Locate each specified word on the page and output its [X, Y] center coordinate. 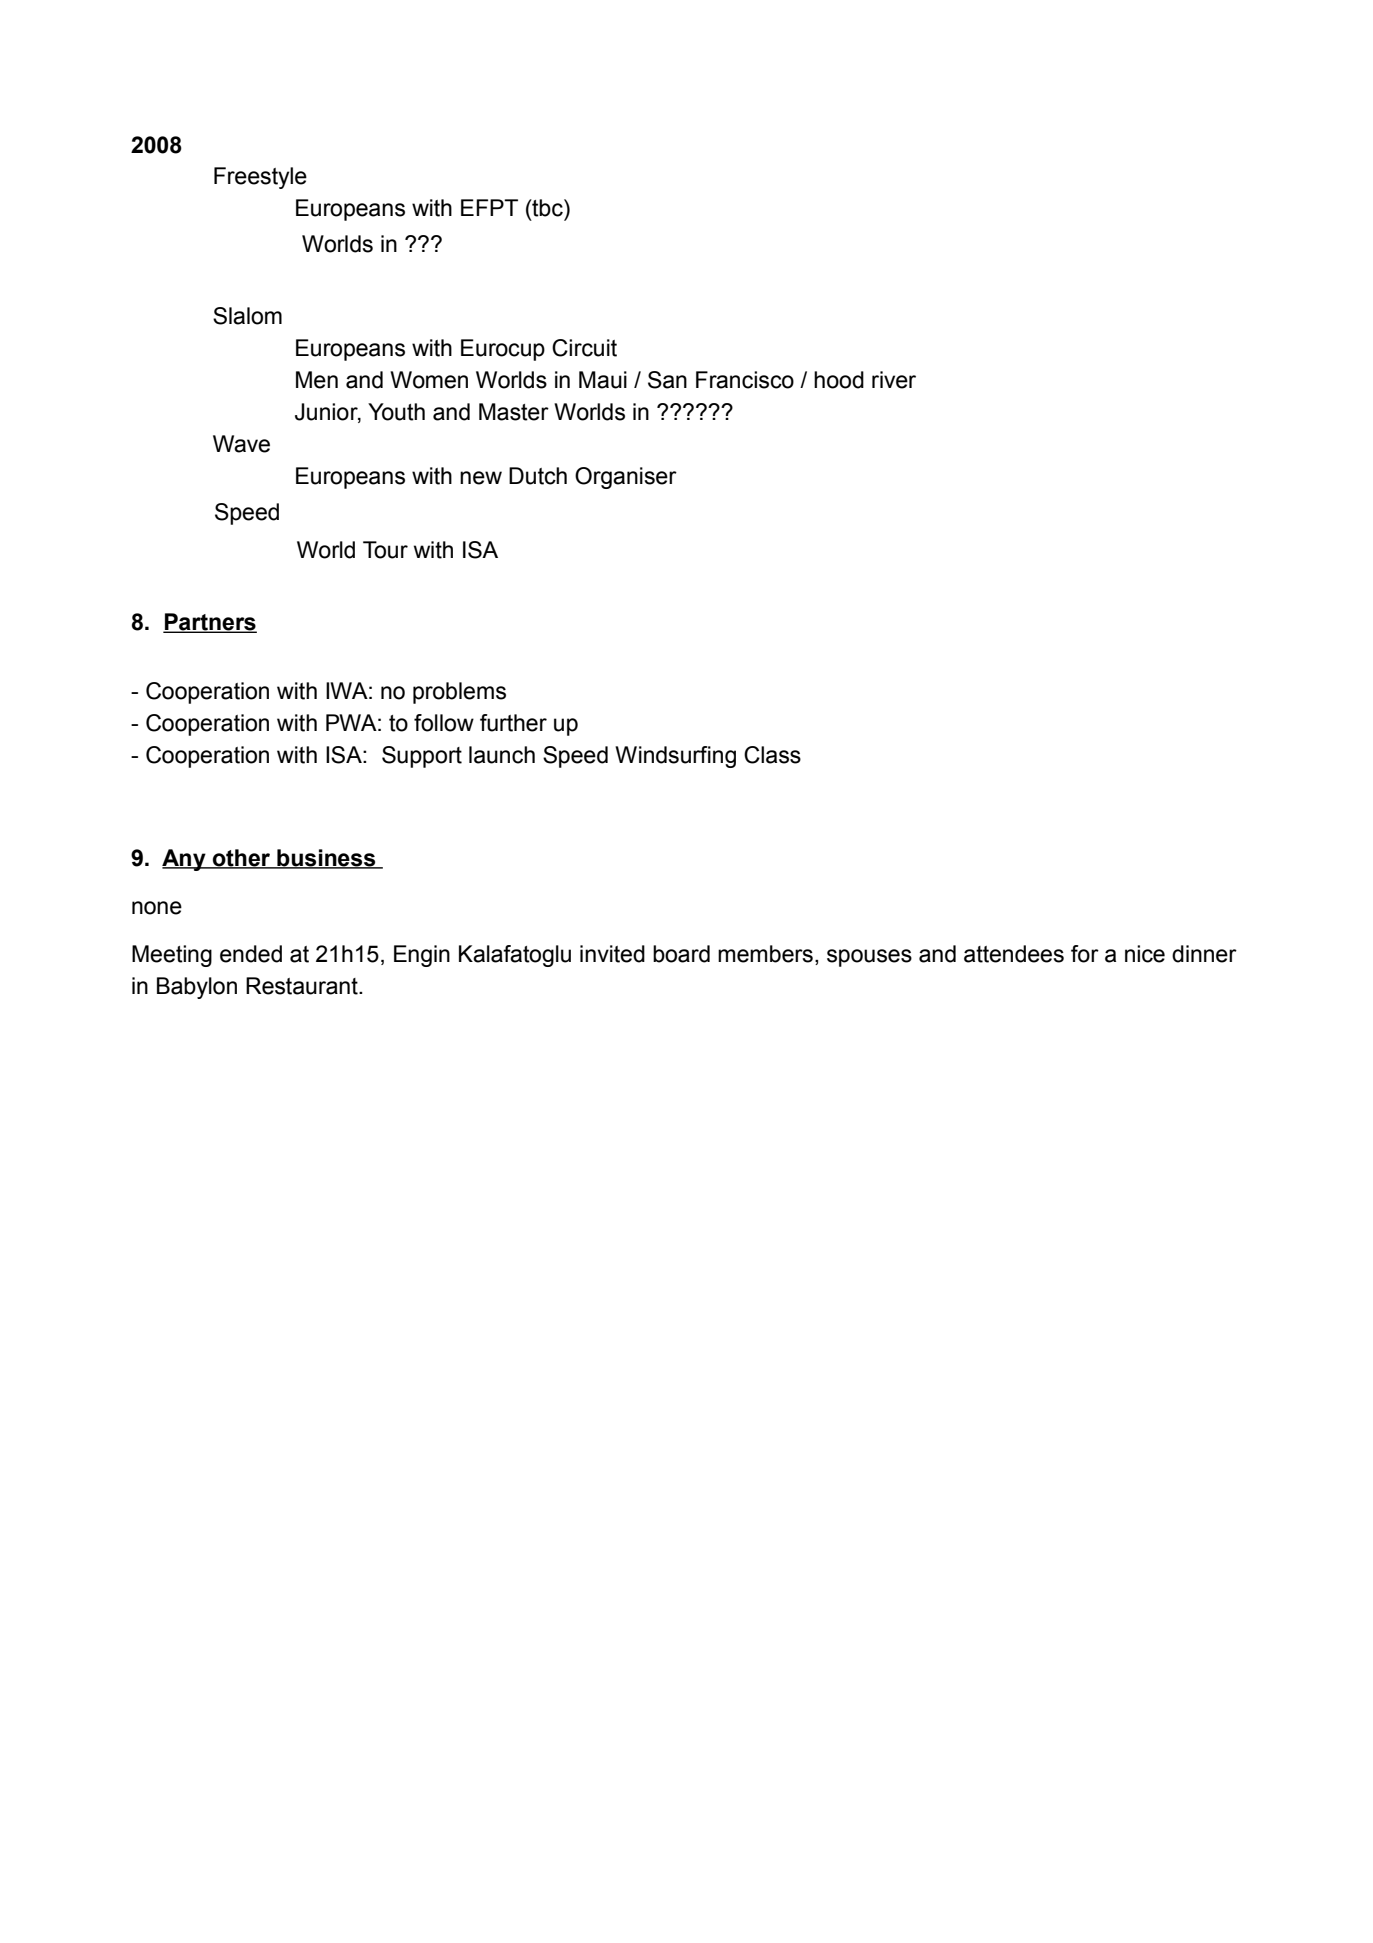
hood [839, 380]
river [894, 380]
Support [422, 757]
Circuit [584, 348]
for [1085, 954]
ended [251, 954]
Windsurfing [675, 757]
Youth [396, 412]
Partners [210, 623]
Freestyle [260, 178]
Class [772, 755]
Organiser [626, 478]
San [667, 380]
